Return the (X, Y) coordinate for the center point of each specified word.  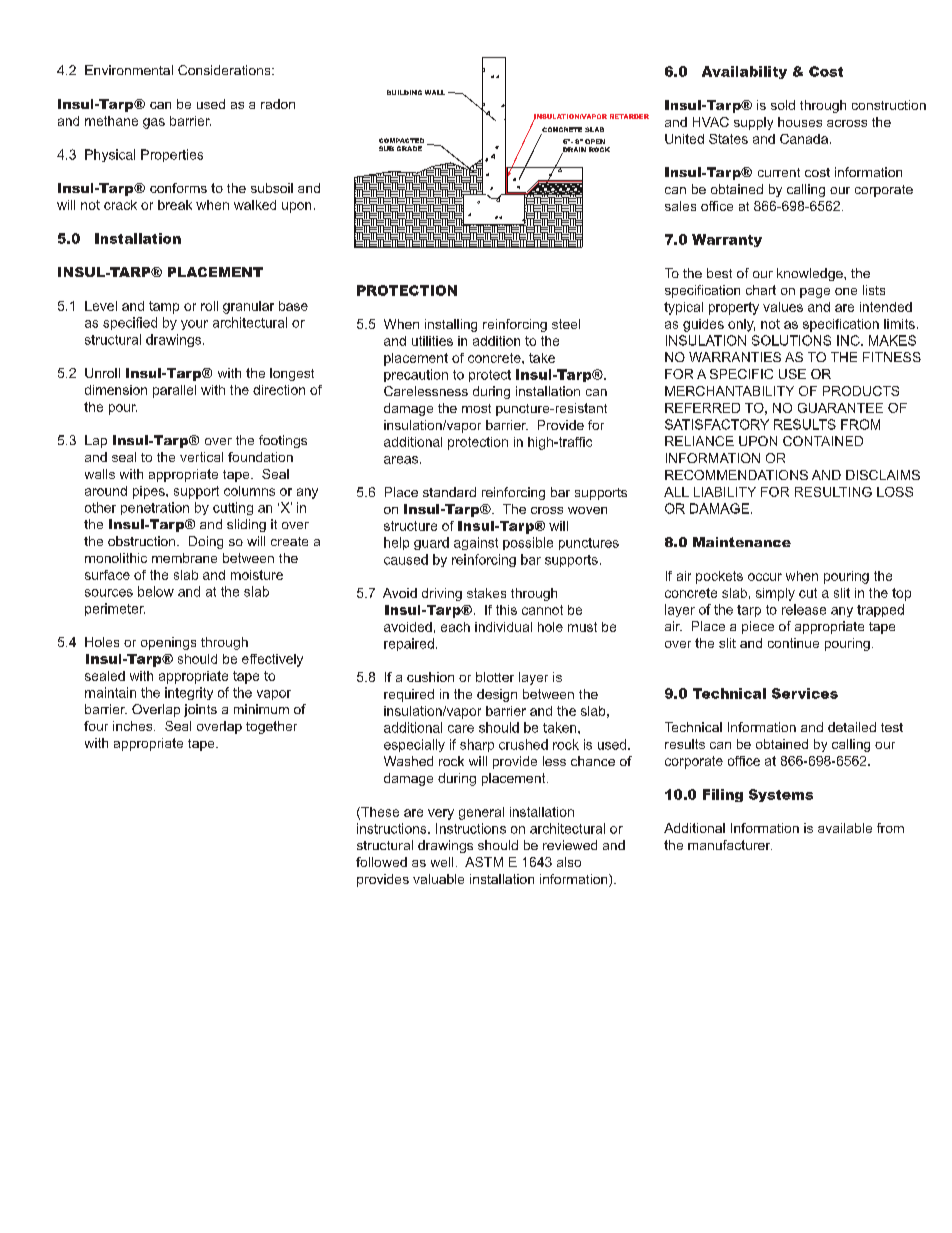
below (156, 591)
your (194, 325)
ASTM (484, 862)
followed (381, 862)
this (506, 610)
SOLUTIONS (791, 340)
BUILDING (404, 92)
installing (451, 325)
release (804, 609)
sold (783, 105)
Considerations (225, 70)
